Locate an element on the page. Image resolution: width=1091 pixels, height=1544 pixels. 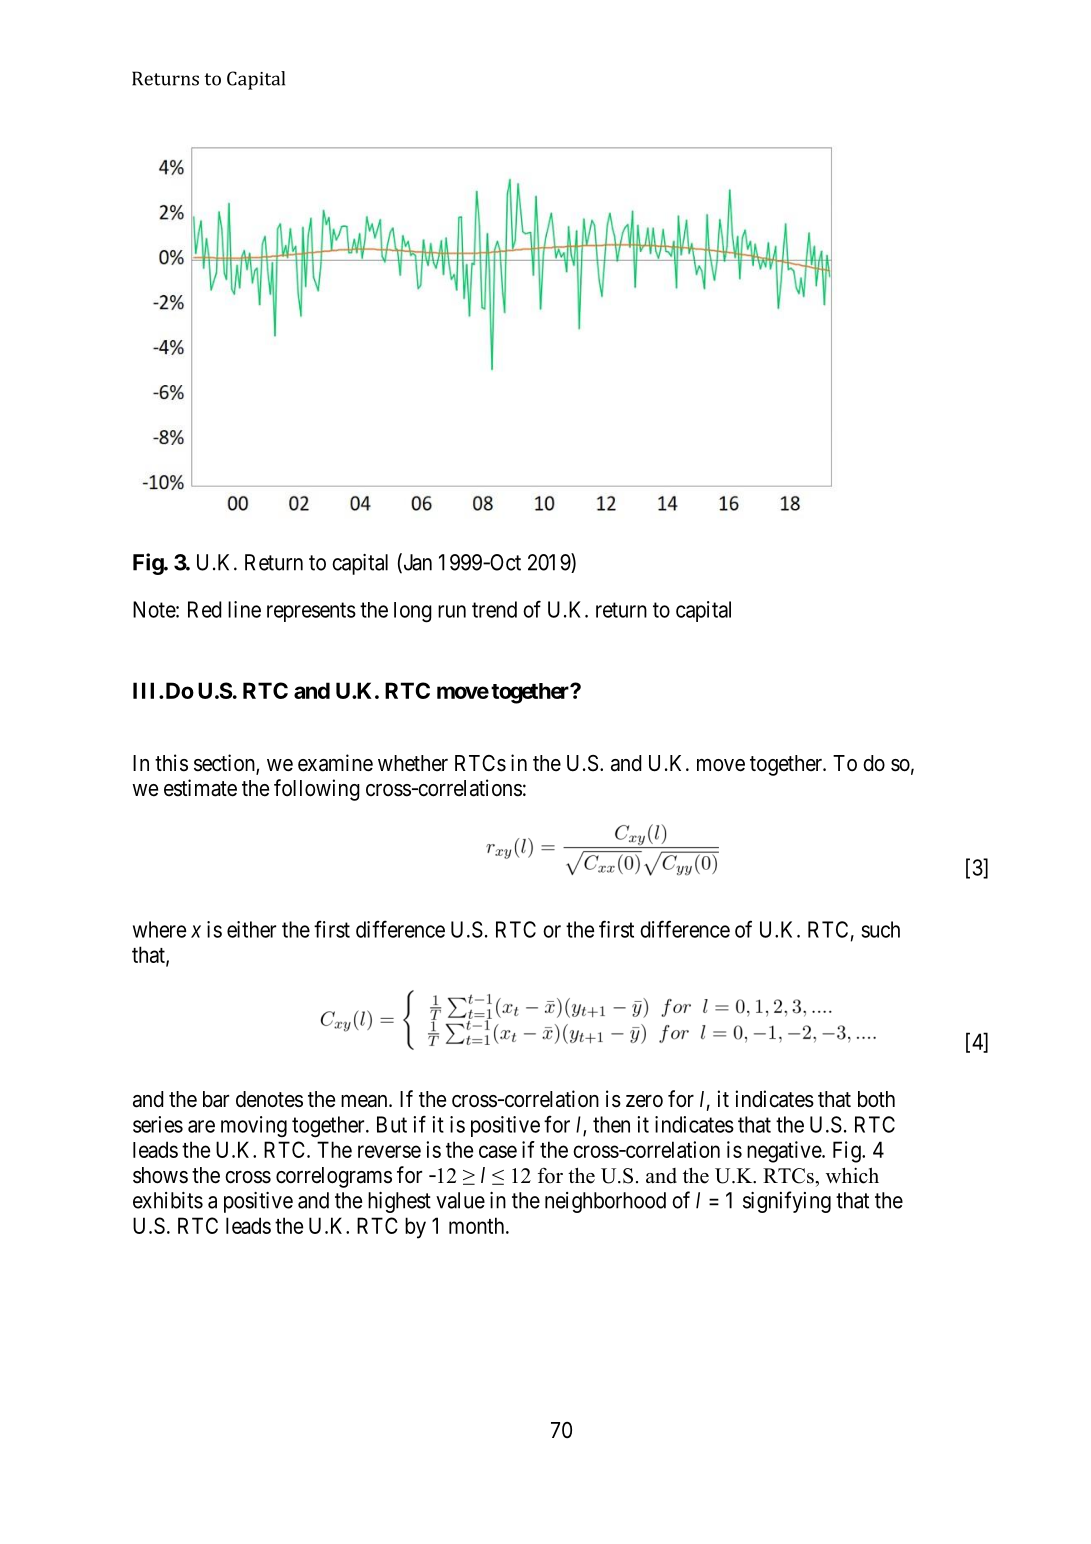
then is located at coordinates (611, 1124).
